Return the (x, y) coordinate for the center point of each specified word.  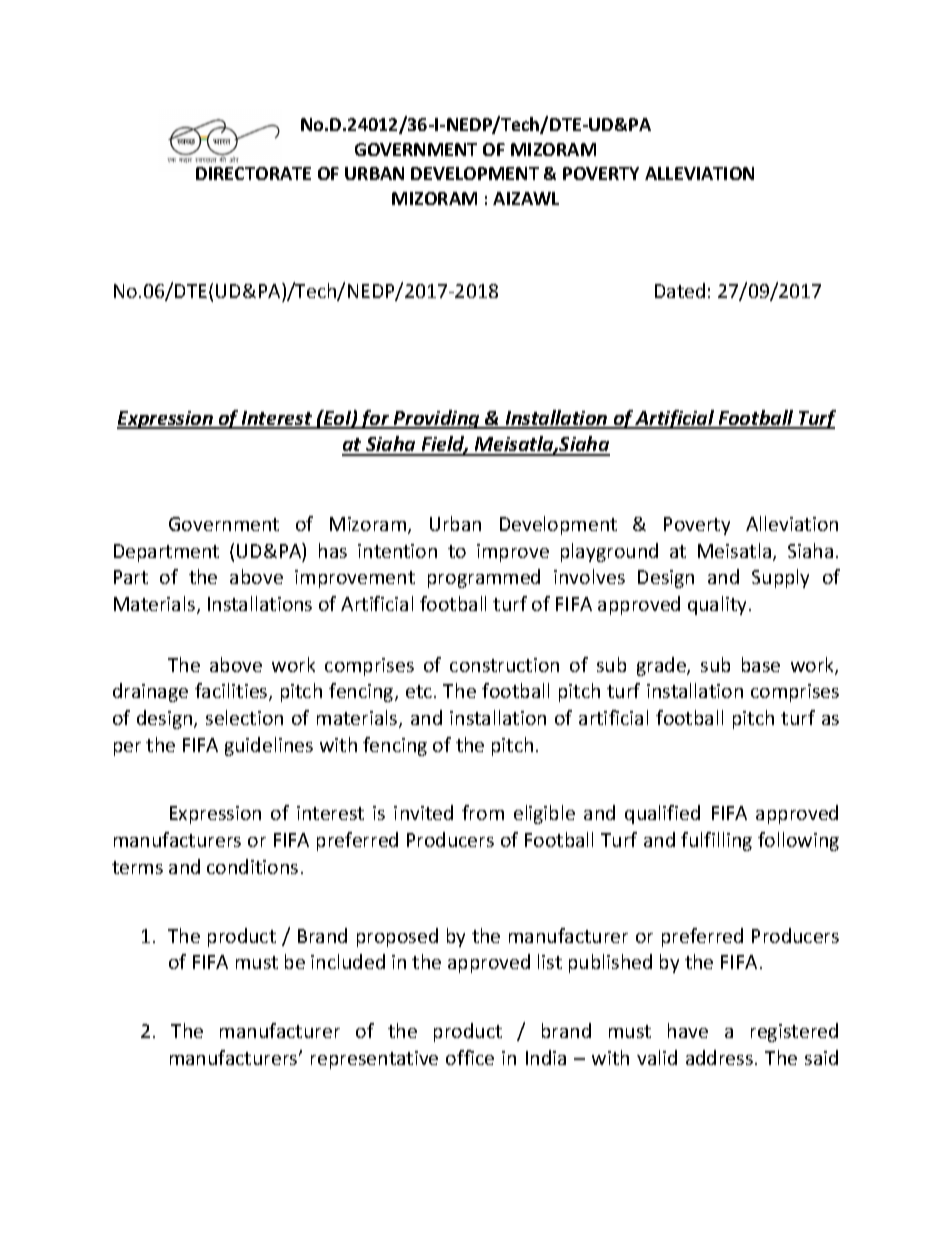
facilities (232, 692)
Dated (680, 290)
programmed (484, 578)
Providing (437, 419)
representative (374, 1060)
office (470, 1057)
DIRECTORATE (253, 173)
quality (719, 605)
